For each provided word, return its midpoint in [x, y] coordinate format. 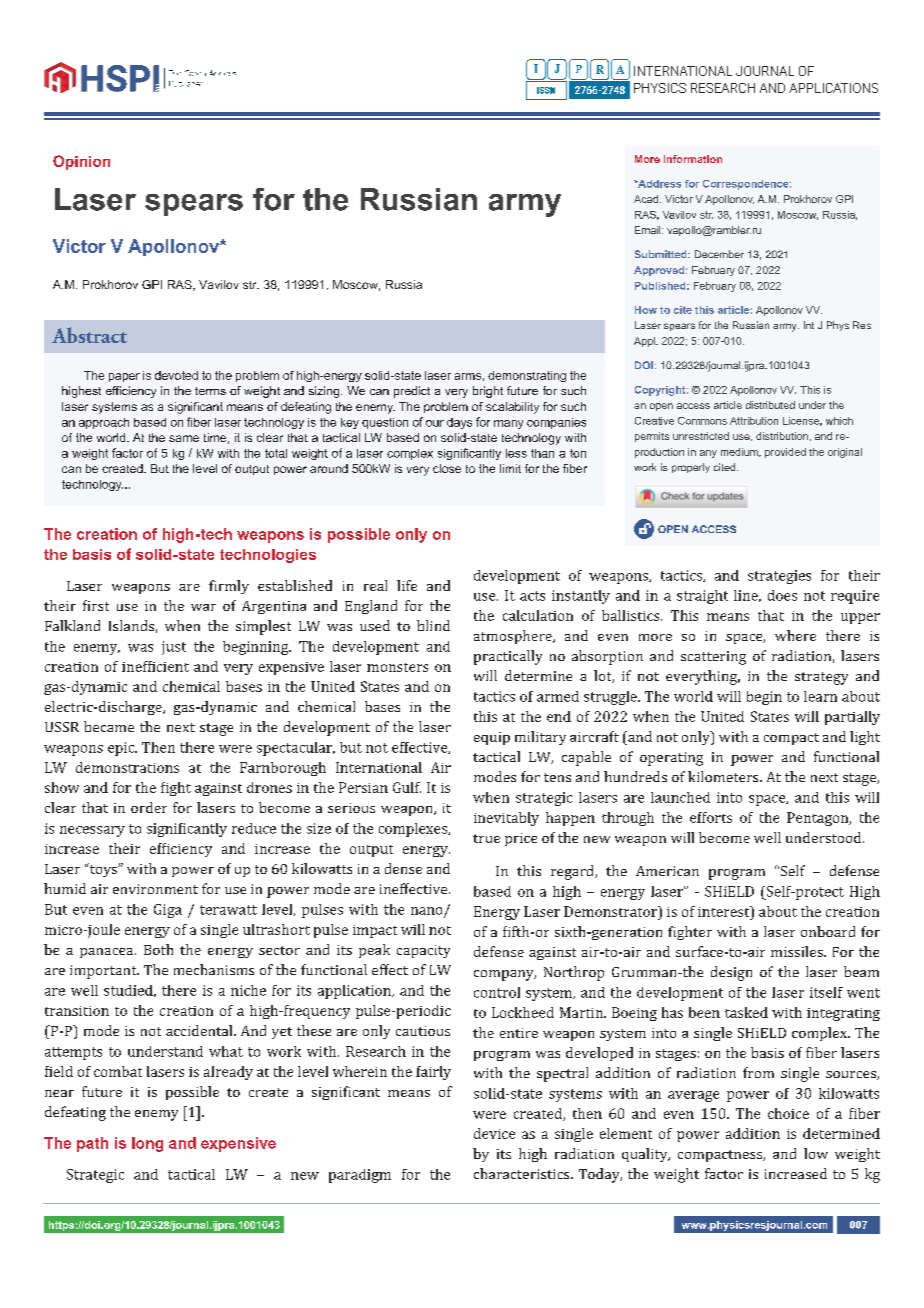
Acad [647, 199]
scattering [713, 658]
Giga [168, 911]
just [174, 648]
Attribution [754, 421]
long [147, 1144]
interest [725, 911]
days [459, 423]
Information [693, 159]
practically [508, 657]
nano [428, 912]
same [184, 438]
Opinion [81, 162]
